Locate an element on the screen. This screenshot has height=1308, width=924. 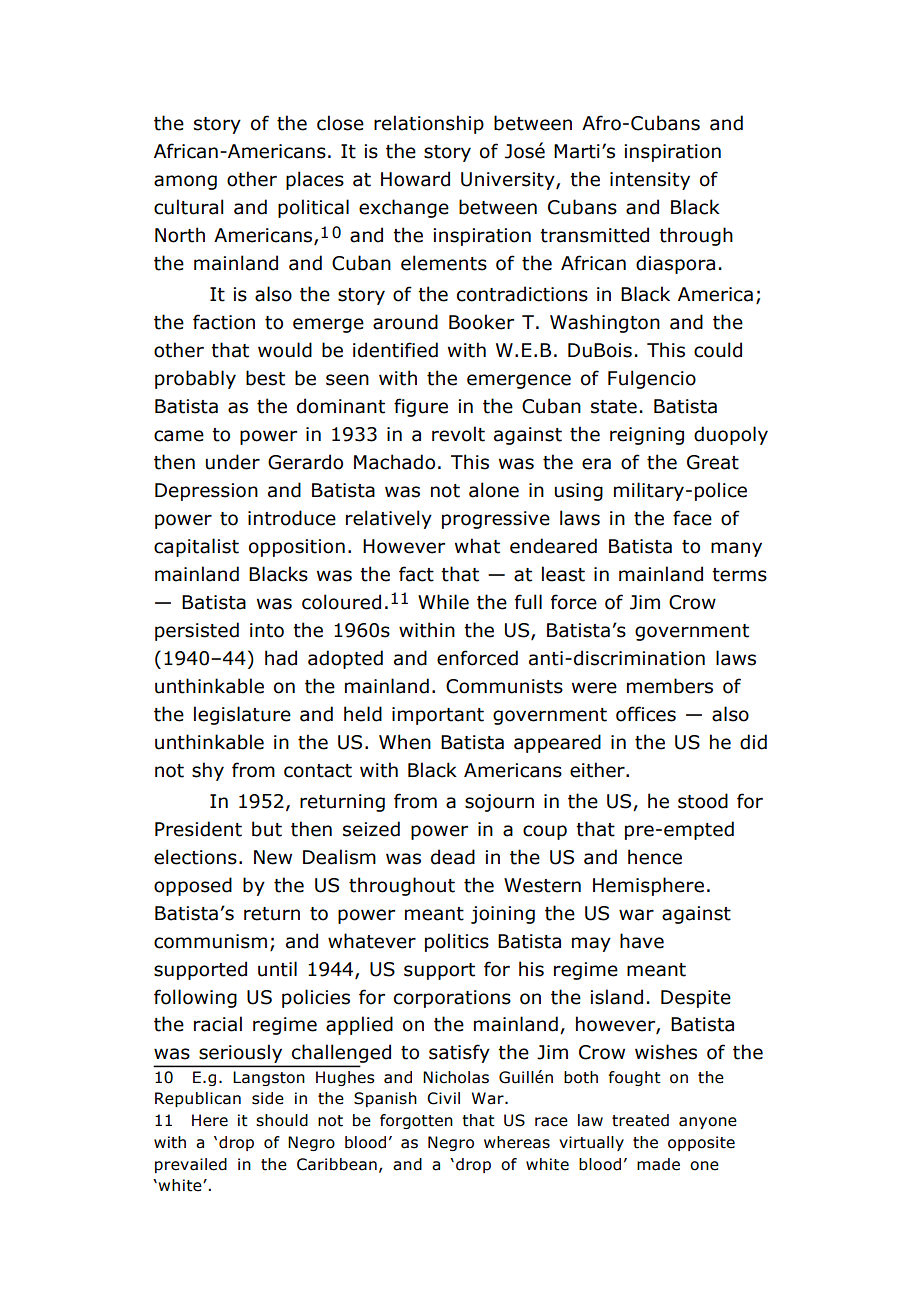
Civil is located at coordinates (443, 1098).
